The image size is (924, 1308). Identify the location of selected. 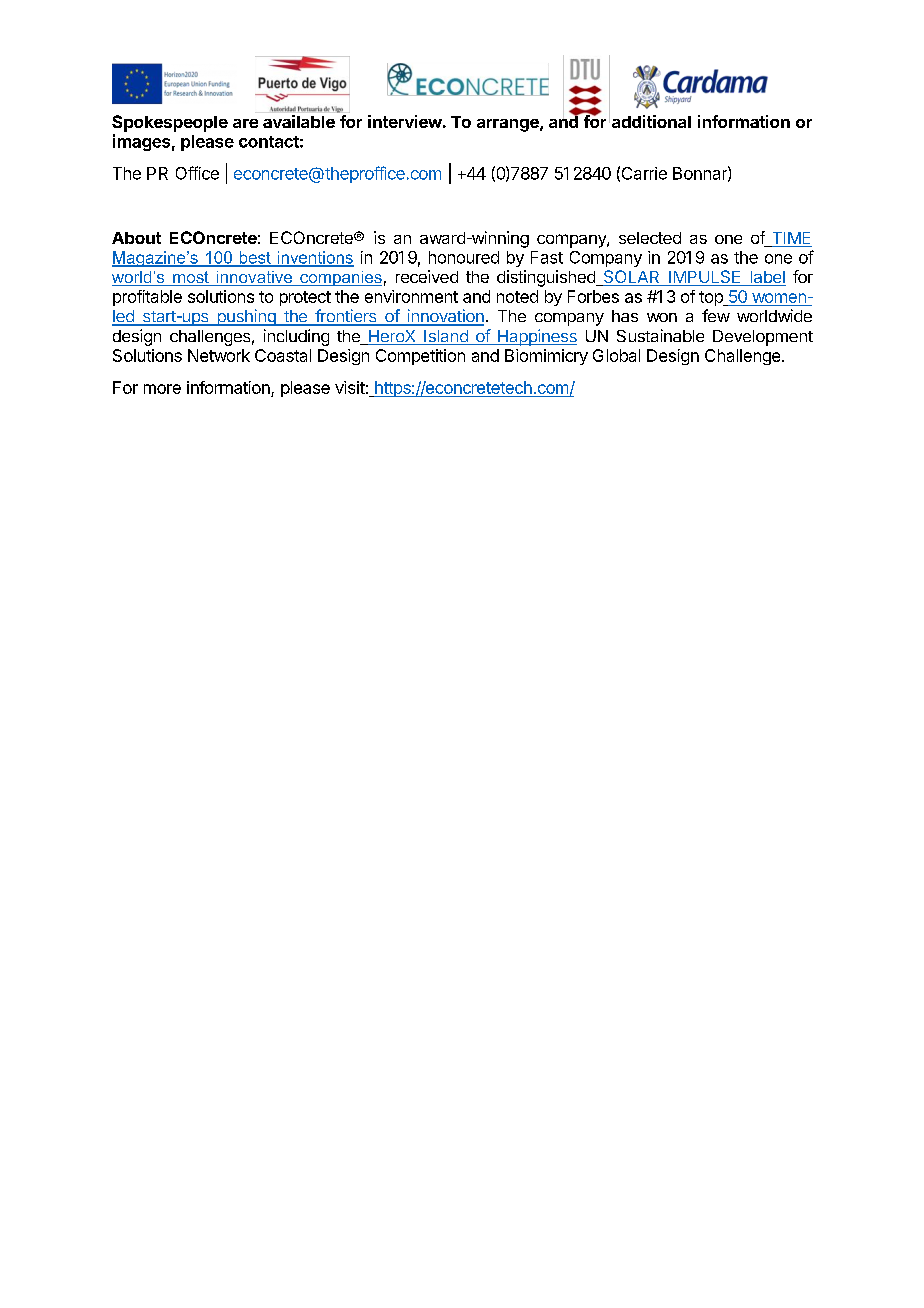
(650, 238).
